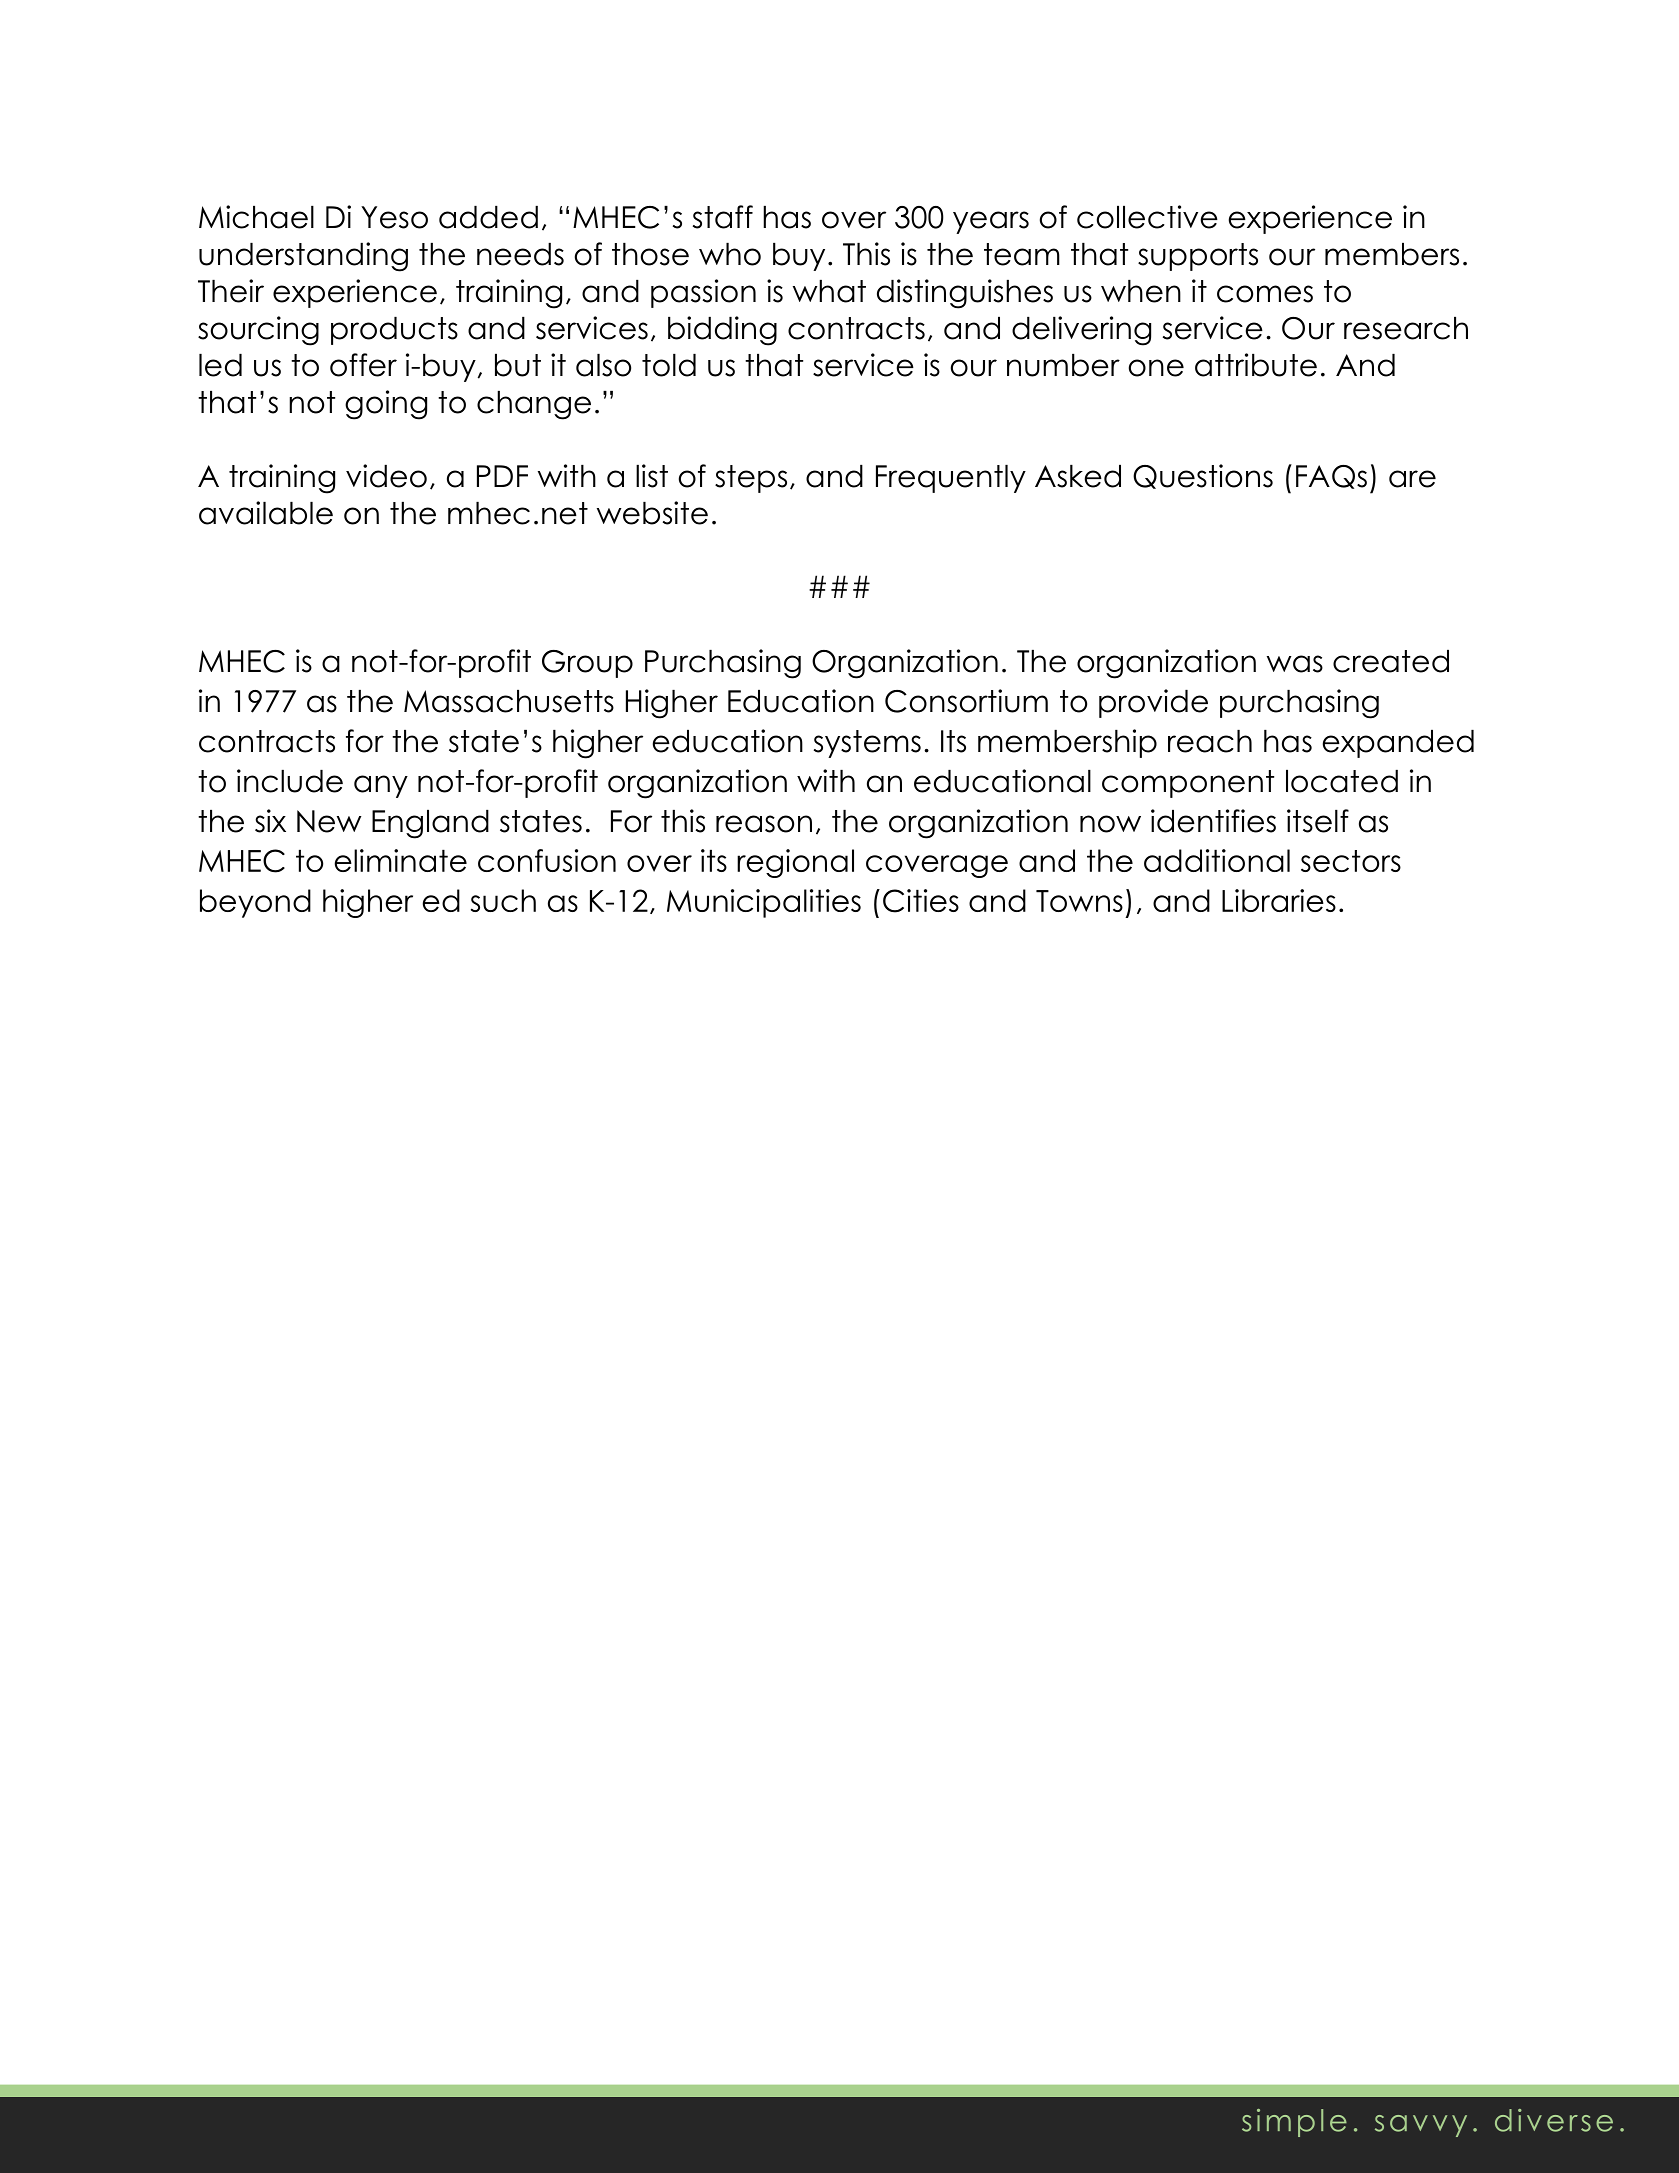 The height and width of the image is (2173, 1679). I want to click on supports, so click(1198, 257).
